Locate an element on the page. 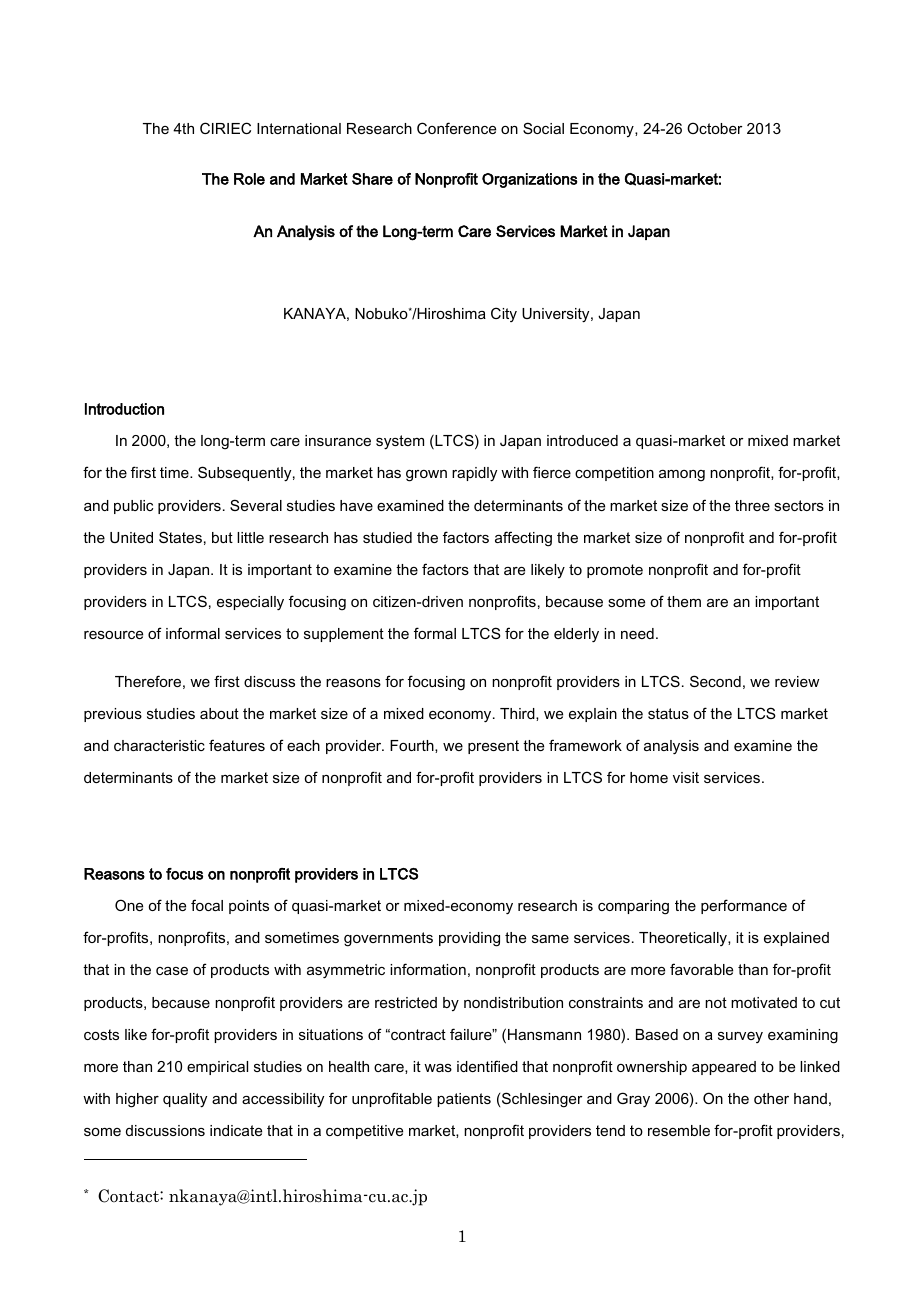 This image has width=924, height=1308. quality is located at coordinates (185, 1100).
